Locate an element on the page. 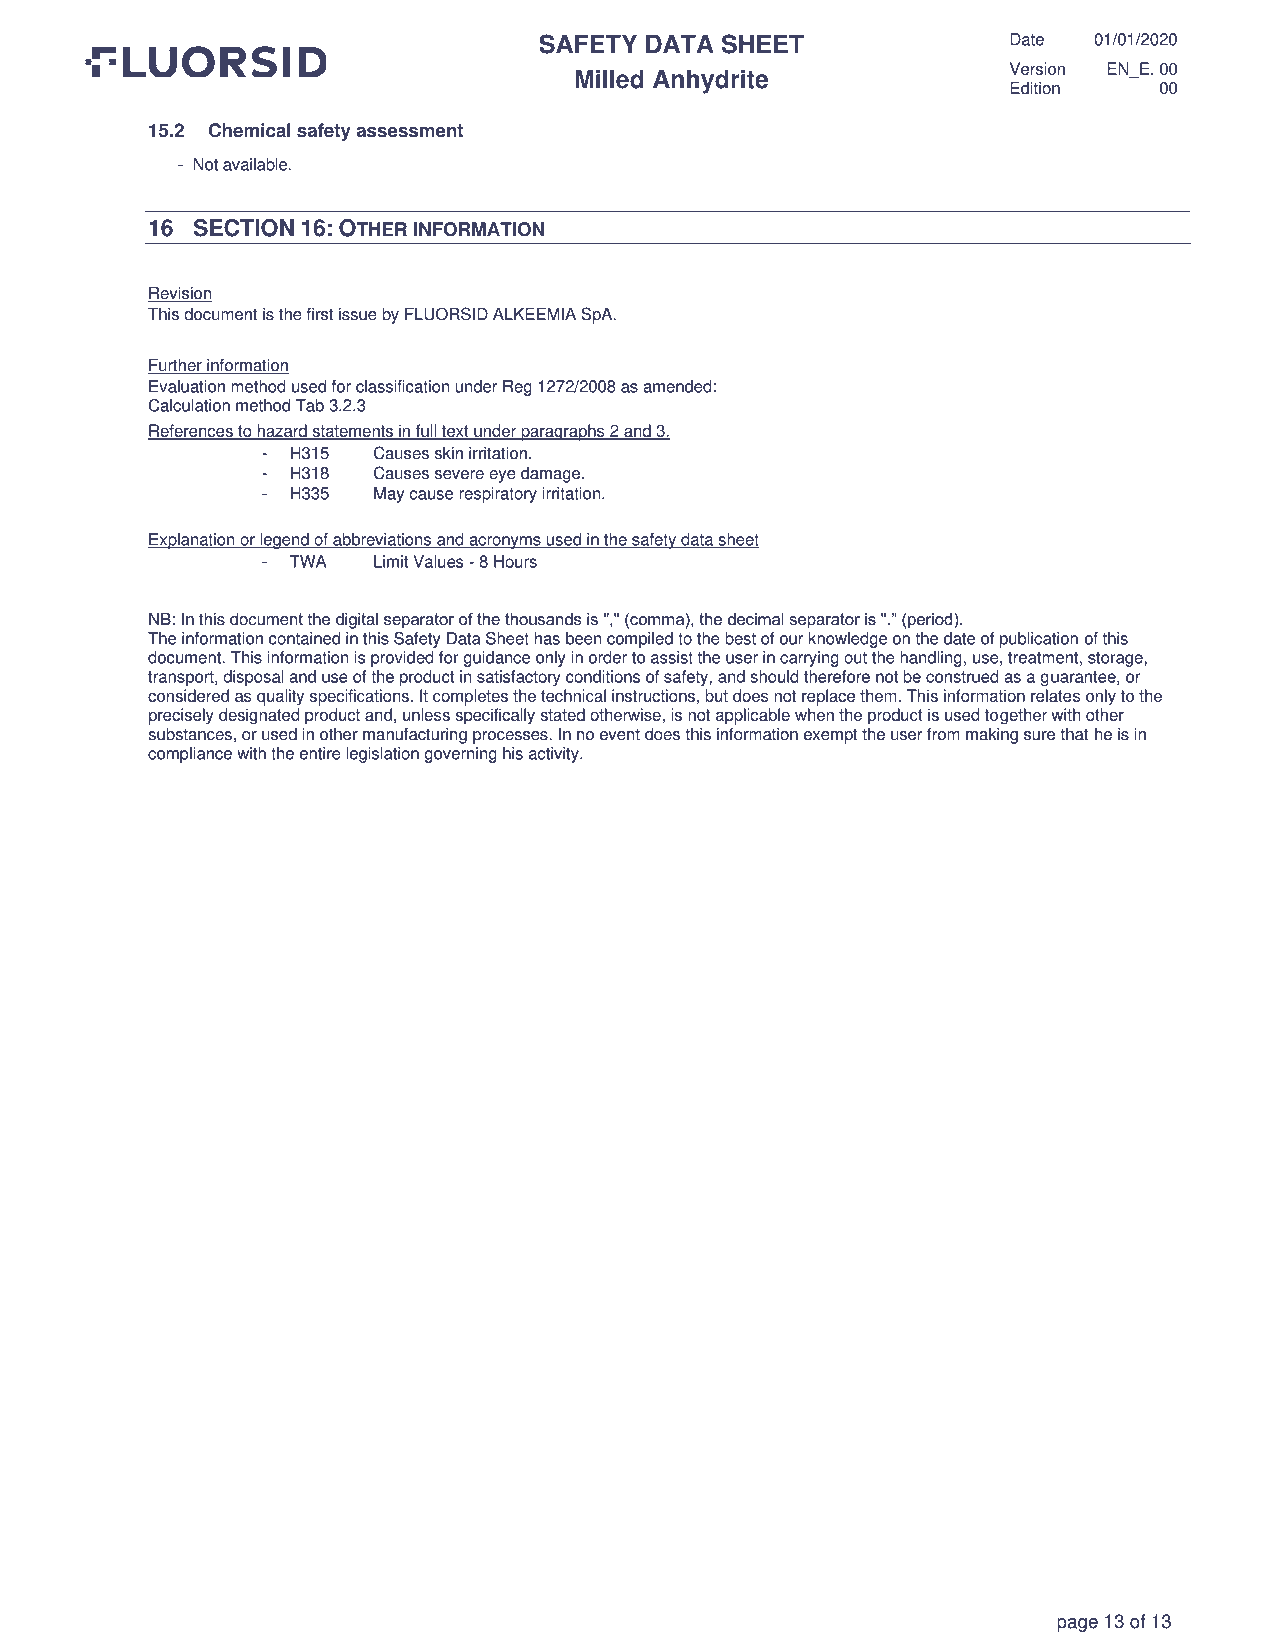 Image resolution: width=1276 pixels, height=1651 pixels. activity is located at coordinates (555, 755).
